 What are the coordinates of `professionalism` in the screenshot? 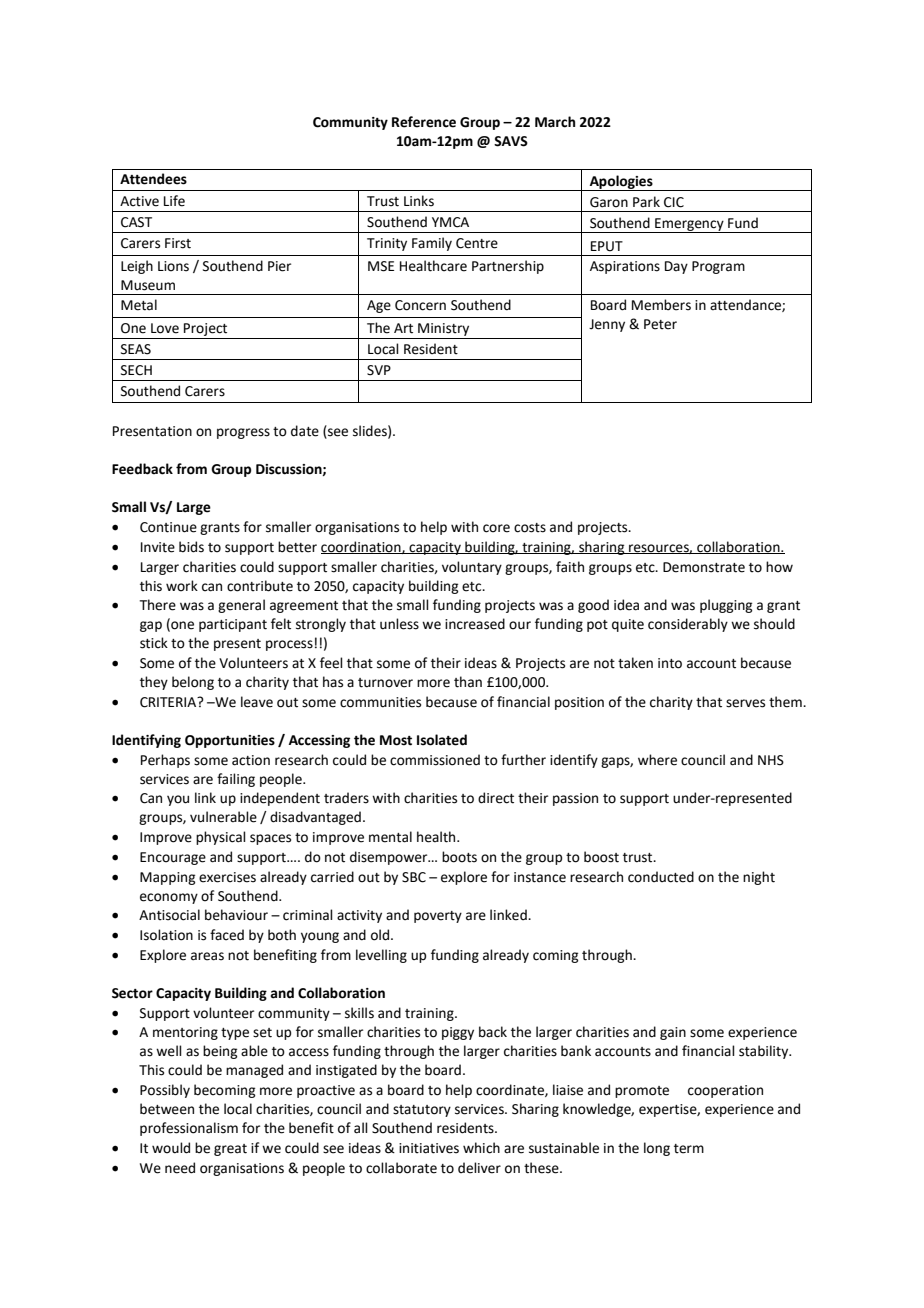 It's located at (189, 1129).
